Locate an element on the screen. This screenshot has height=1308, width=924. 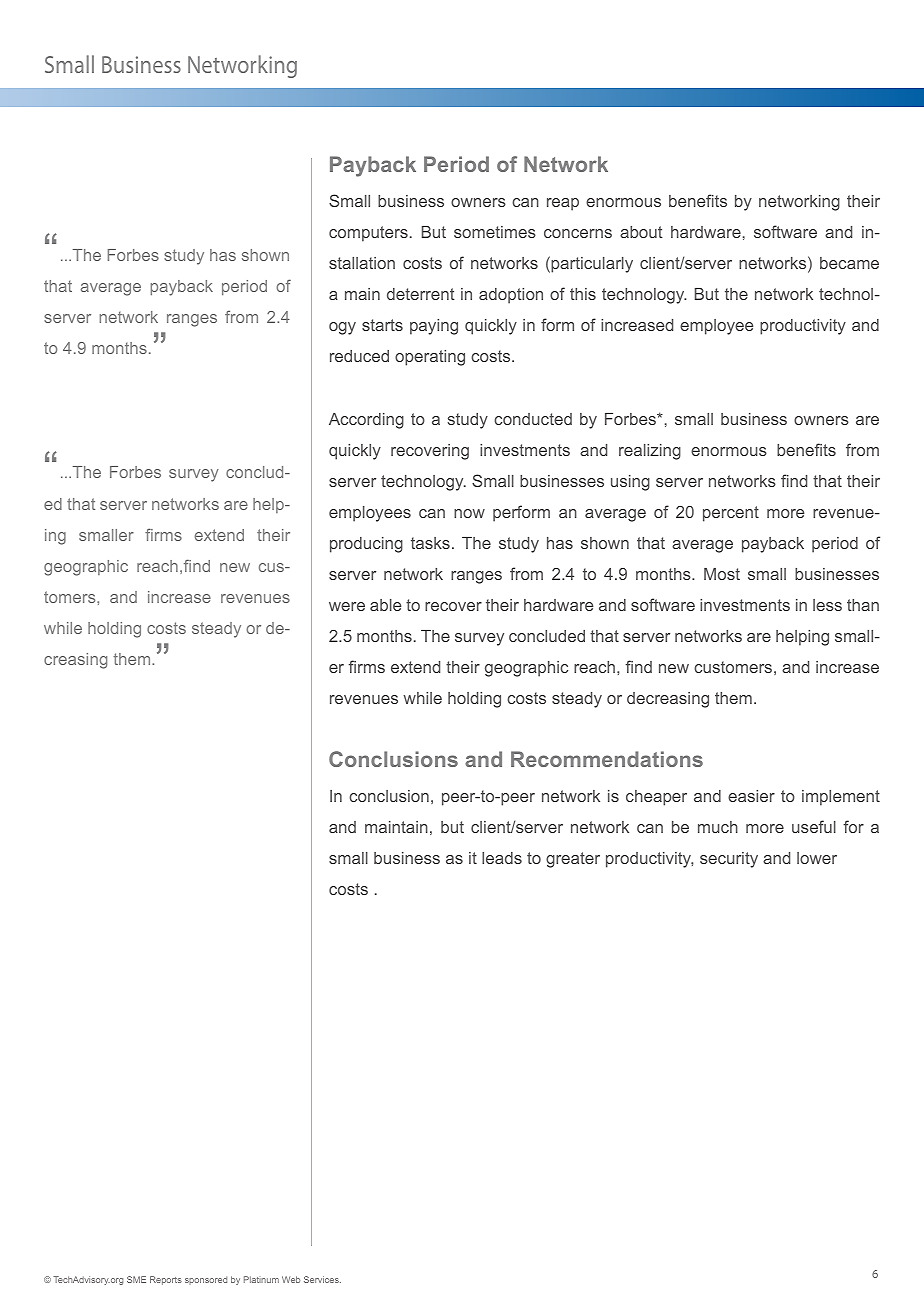
sometimes is located at coordinates (495, 232).
